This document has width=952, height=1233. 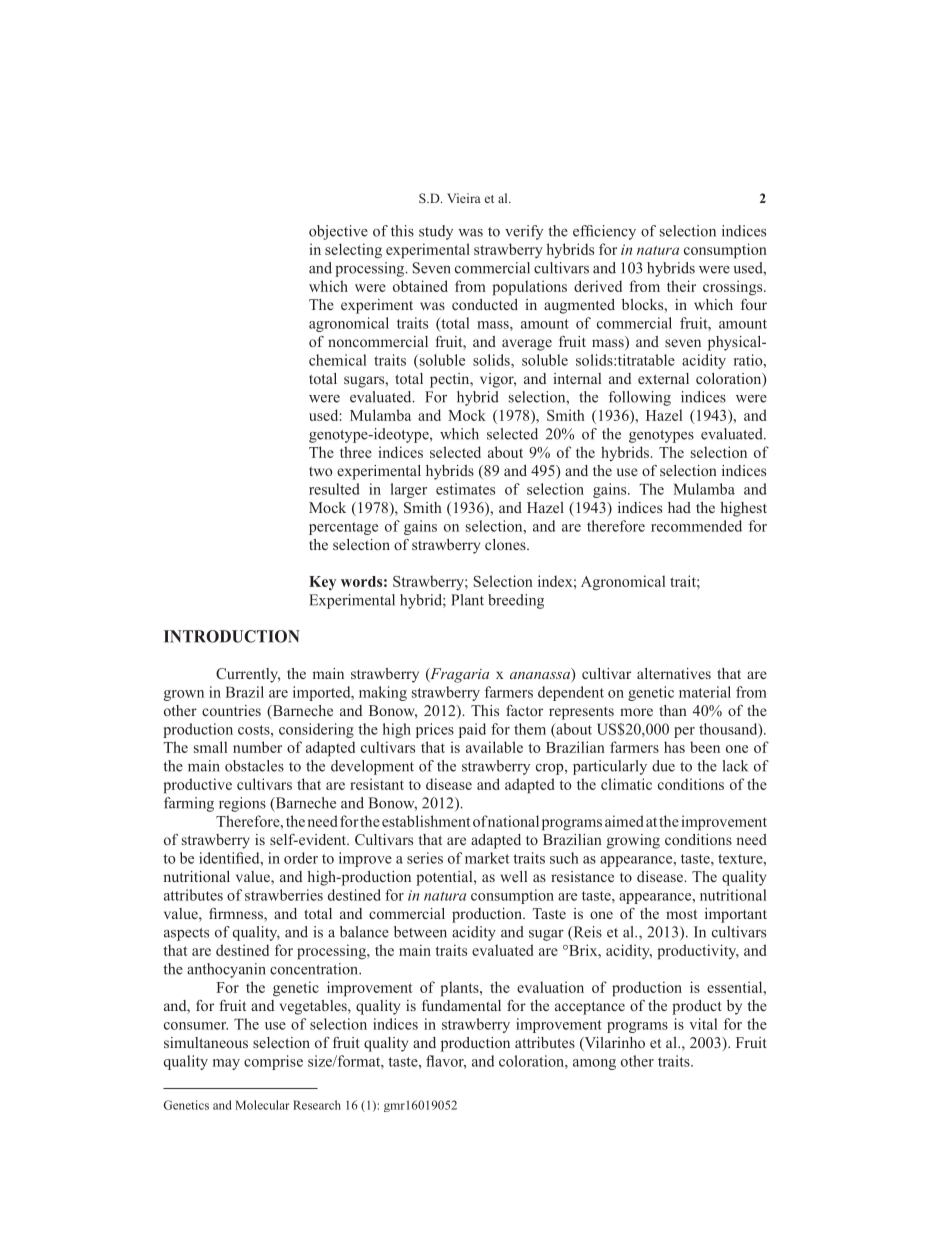 I want to click on estimates, so click(x=465, y=489).
